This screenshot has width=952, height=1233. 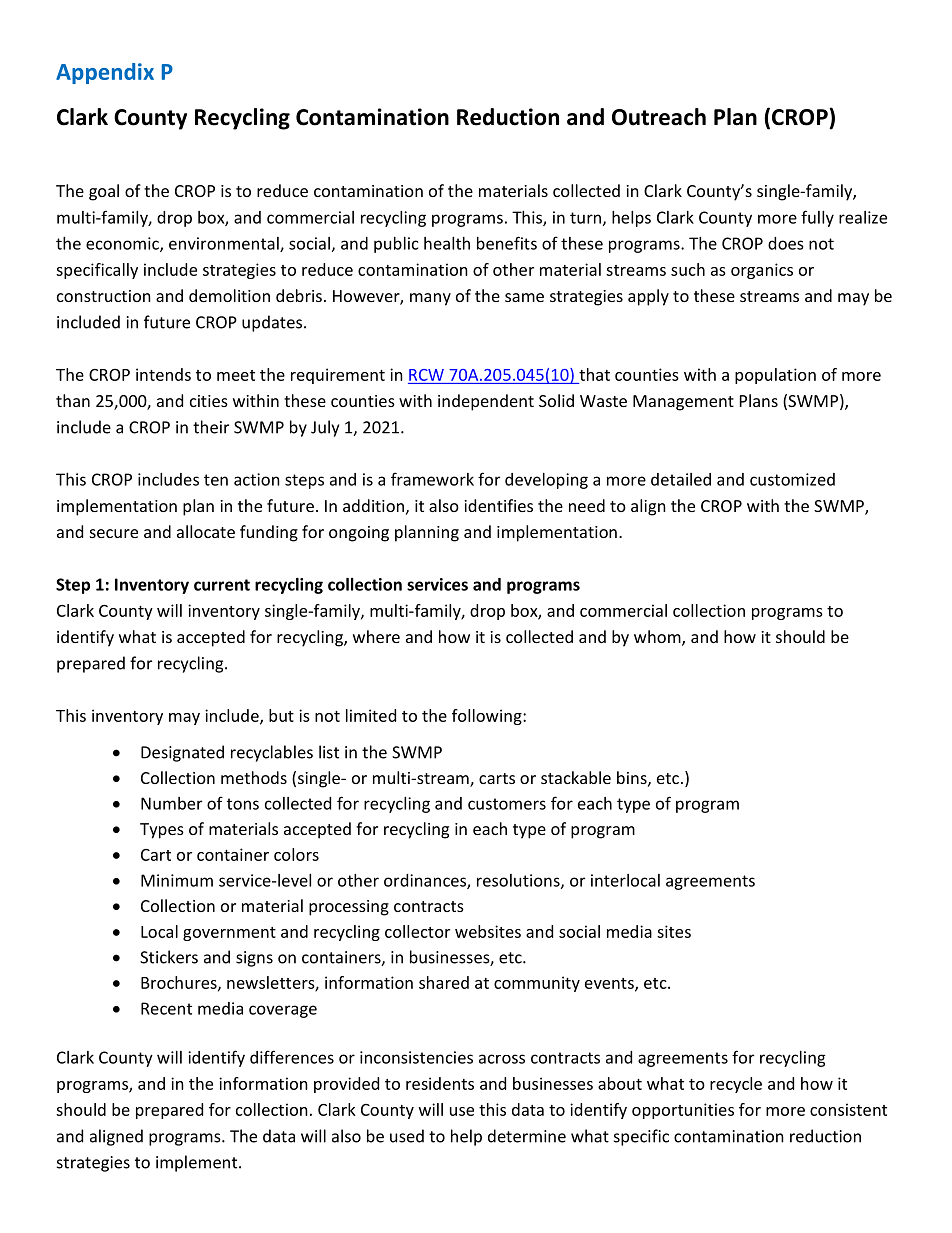 I want to click on following, so click(x=488, y=717).
